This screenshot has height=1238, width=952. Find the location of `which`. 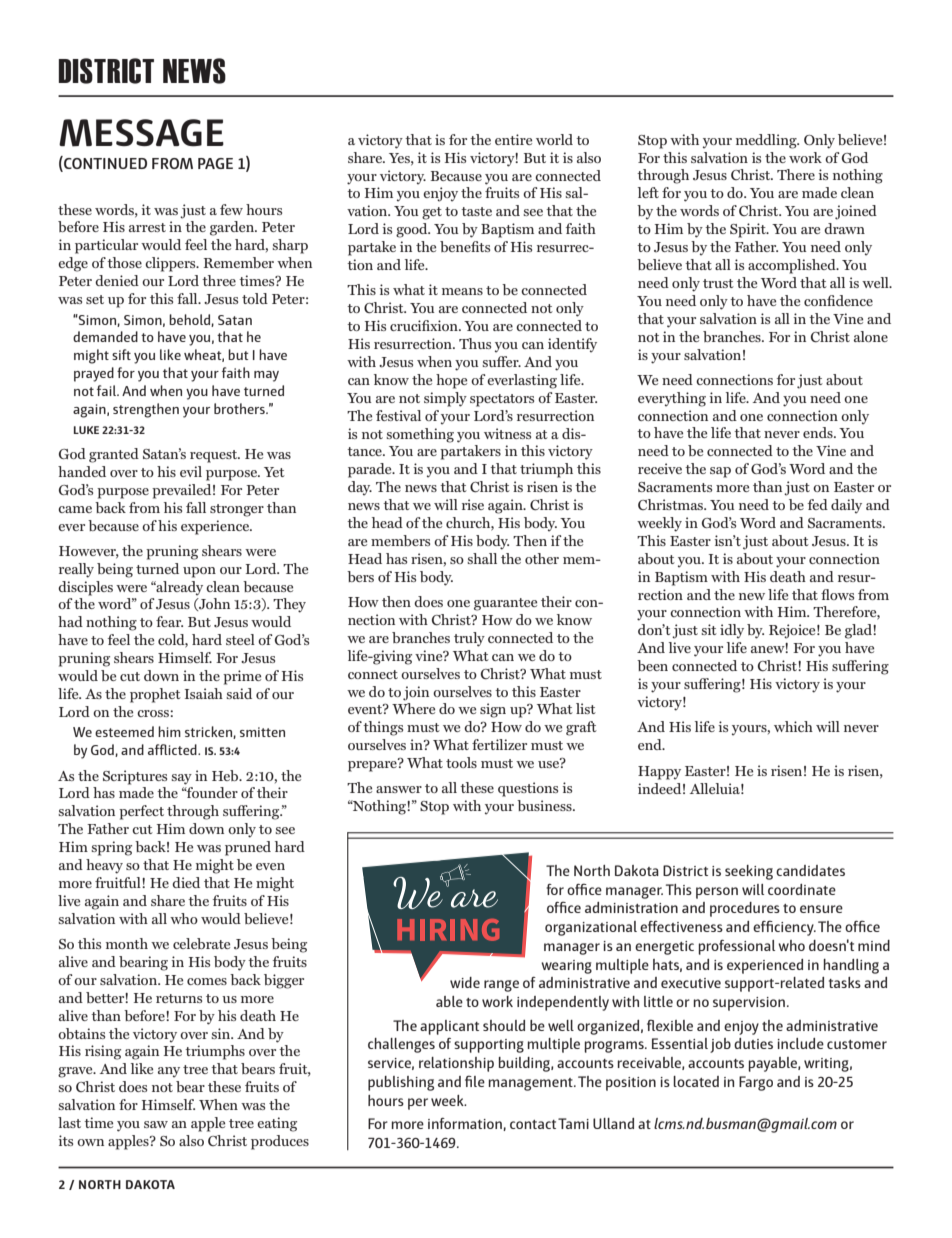

which is located at coordinates (793, 726).
